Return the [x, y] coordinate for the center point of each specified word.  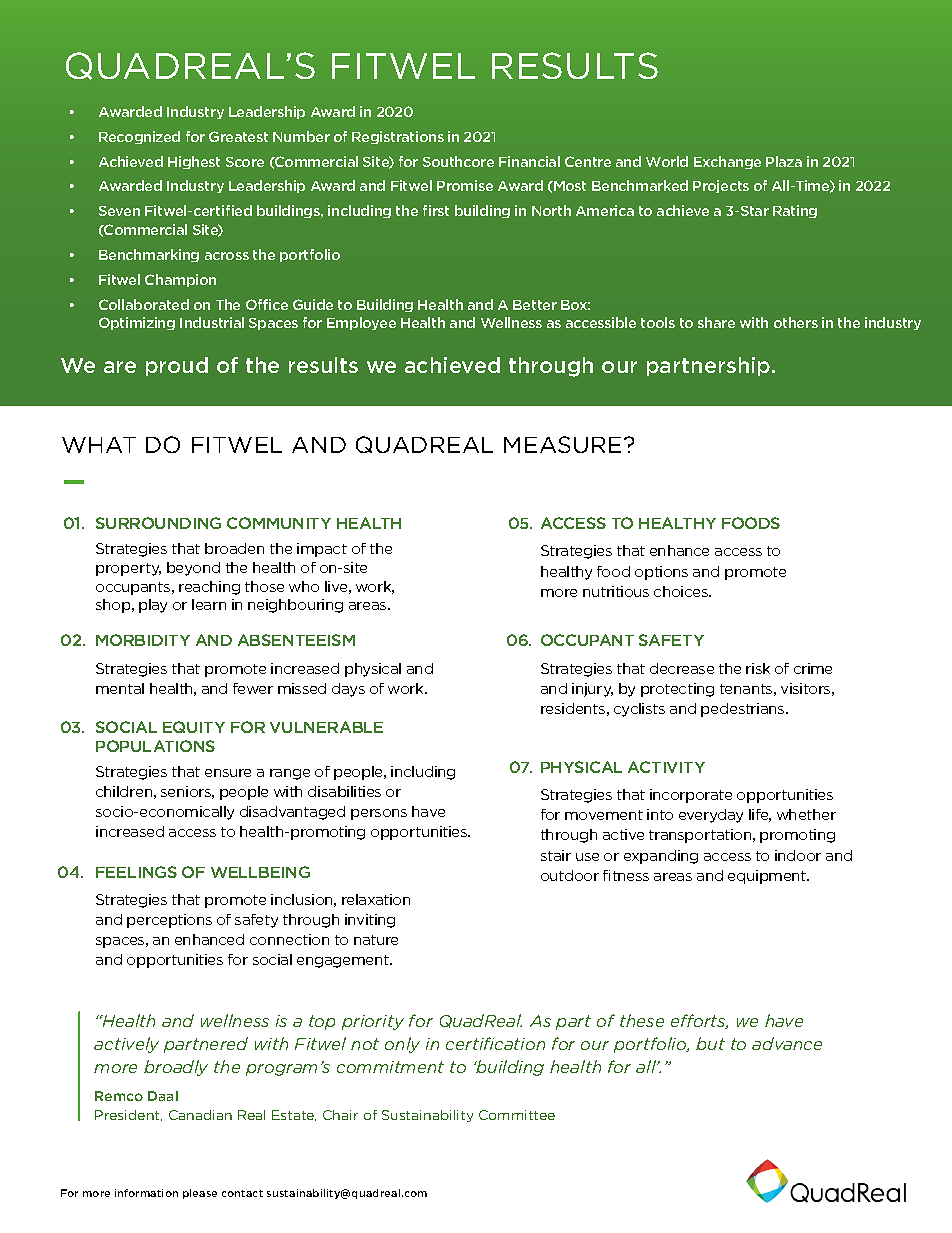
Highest [194, 162]
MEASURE [562, 444]
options [661, 573]
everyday [711, 816]
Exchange [727, 162]
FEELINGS [136, 872]
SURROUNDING [158, 523]
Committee [517, 1115]
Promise [465, 185]
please [200, 1194]
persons [379, 814]
